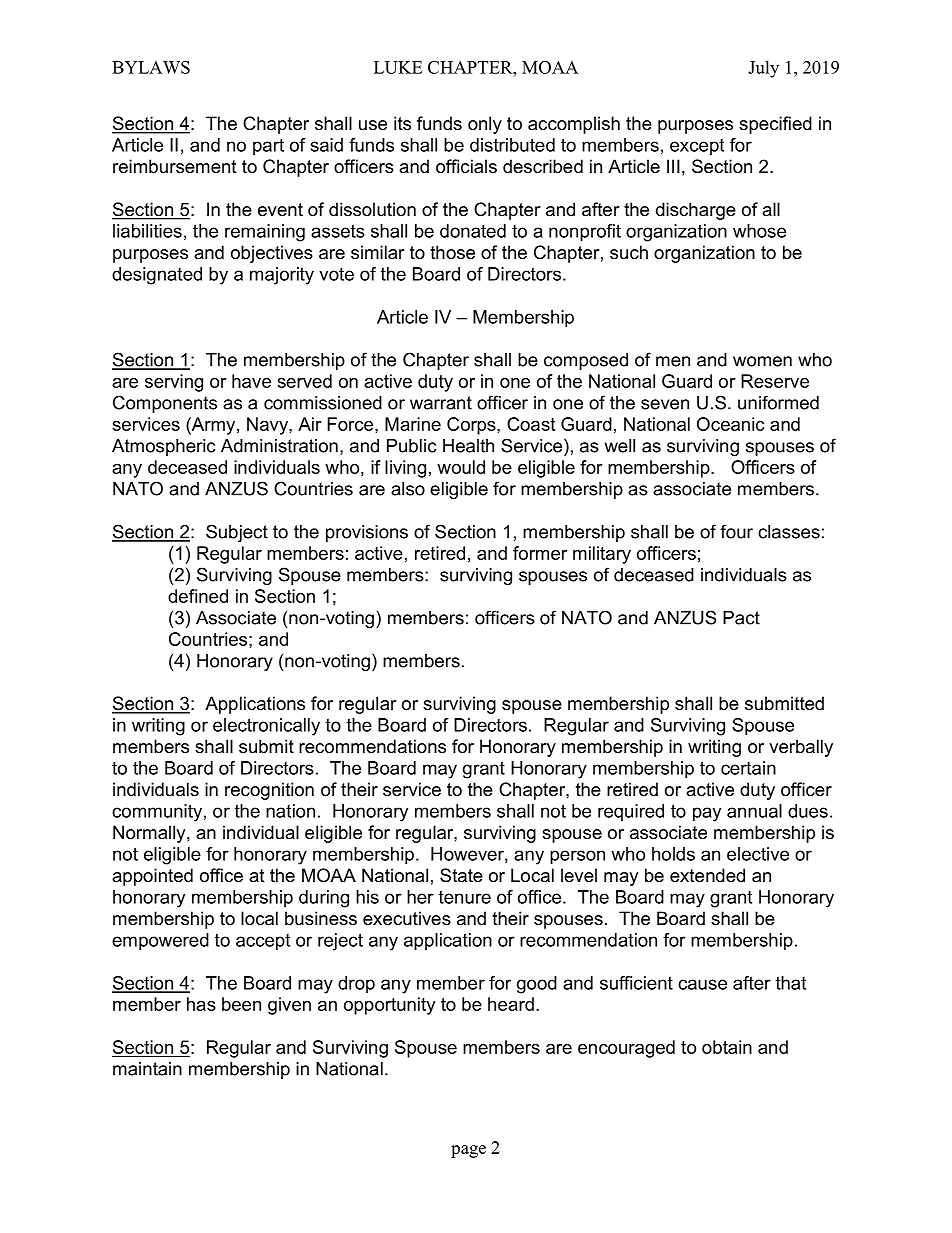 The image size is (952, 1233). I want to click on maintain, so click(147, 1069).
